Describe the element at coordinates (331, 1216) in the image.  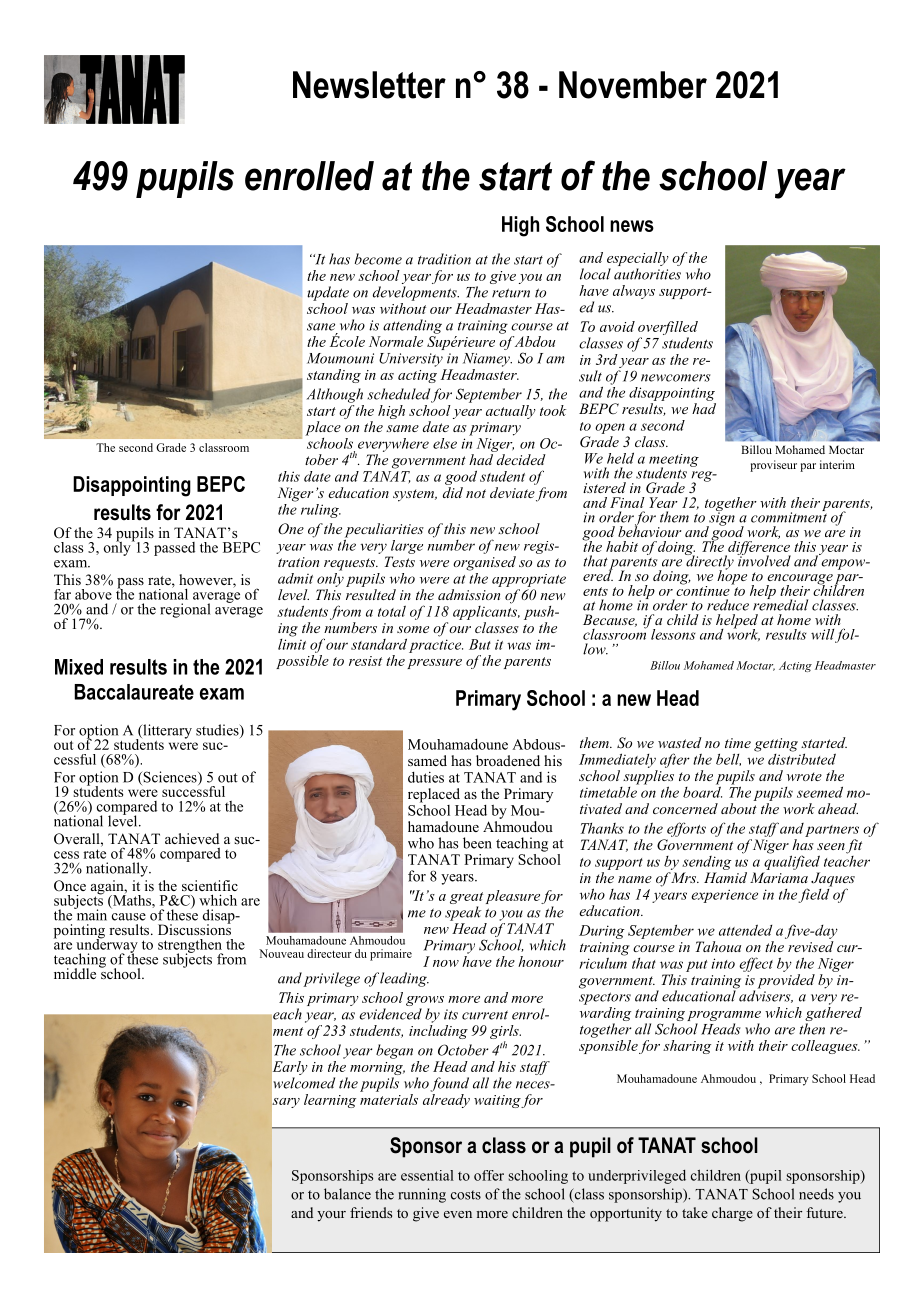
I see `your` at that location.
